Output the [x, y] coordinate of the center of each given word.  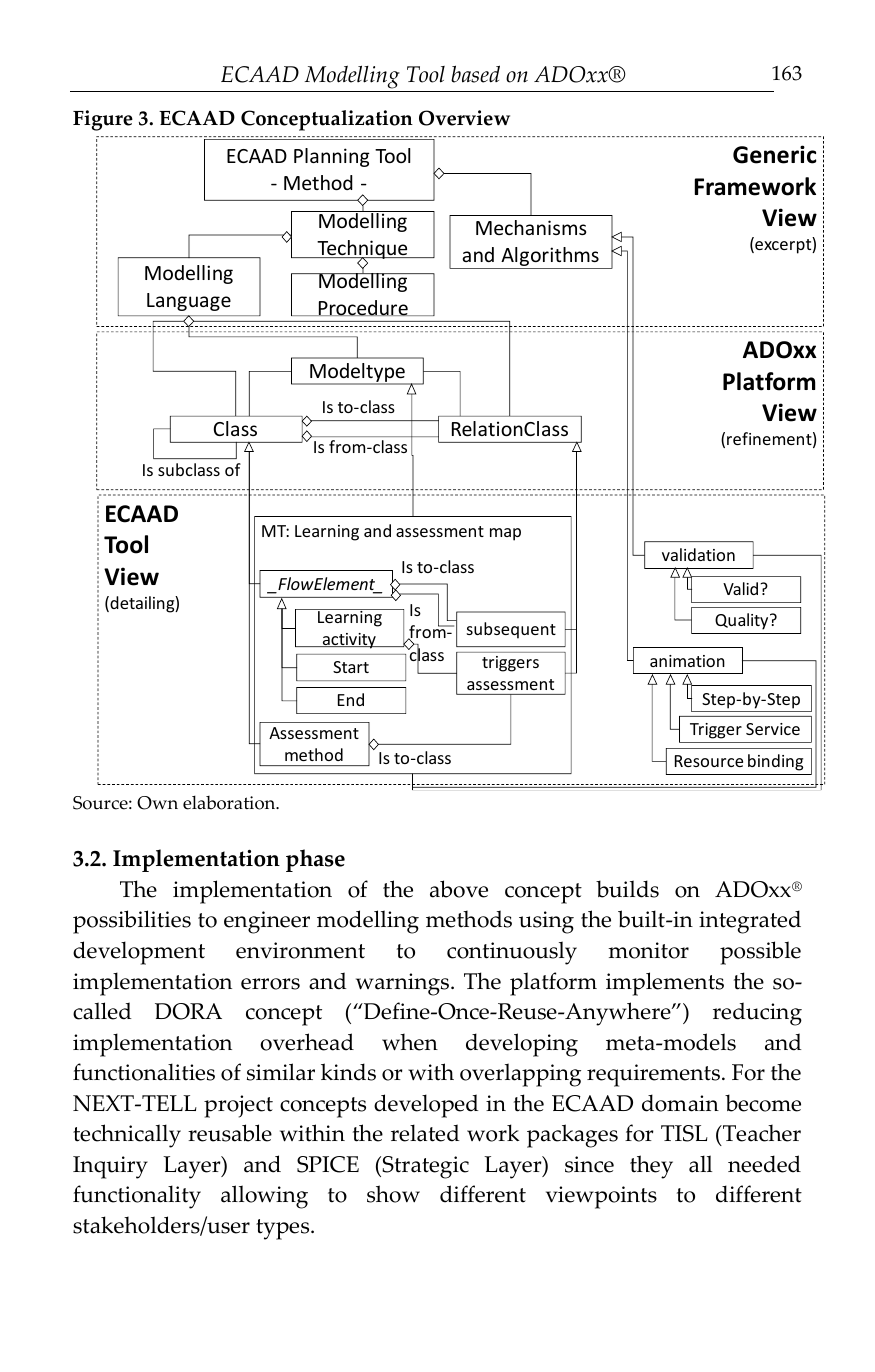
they [651, 1167]
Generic [774, 154]
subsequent [511, 630]
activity [349, 641]
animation [687, 661]
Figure [103, 120]
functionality [137, 1197]
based [475, 74]
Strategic [424, 1167]
